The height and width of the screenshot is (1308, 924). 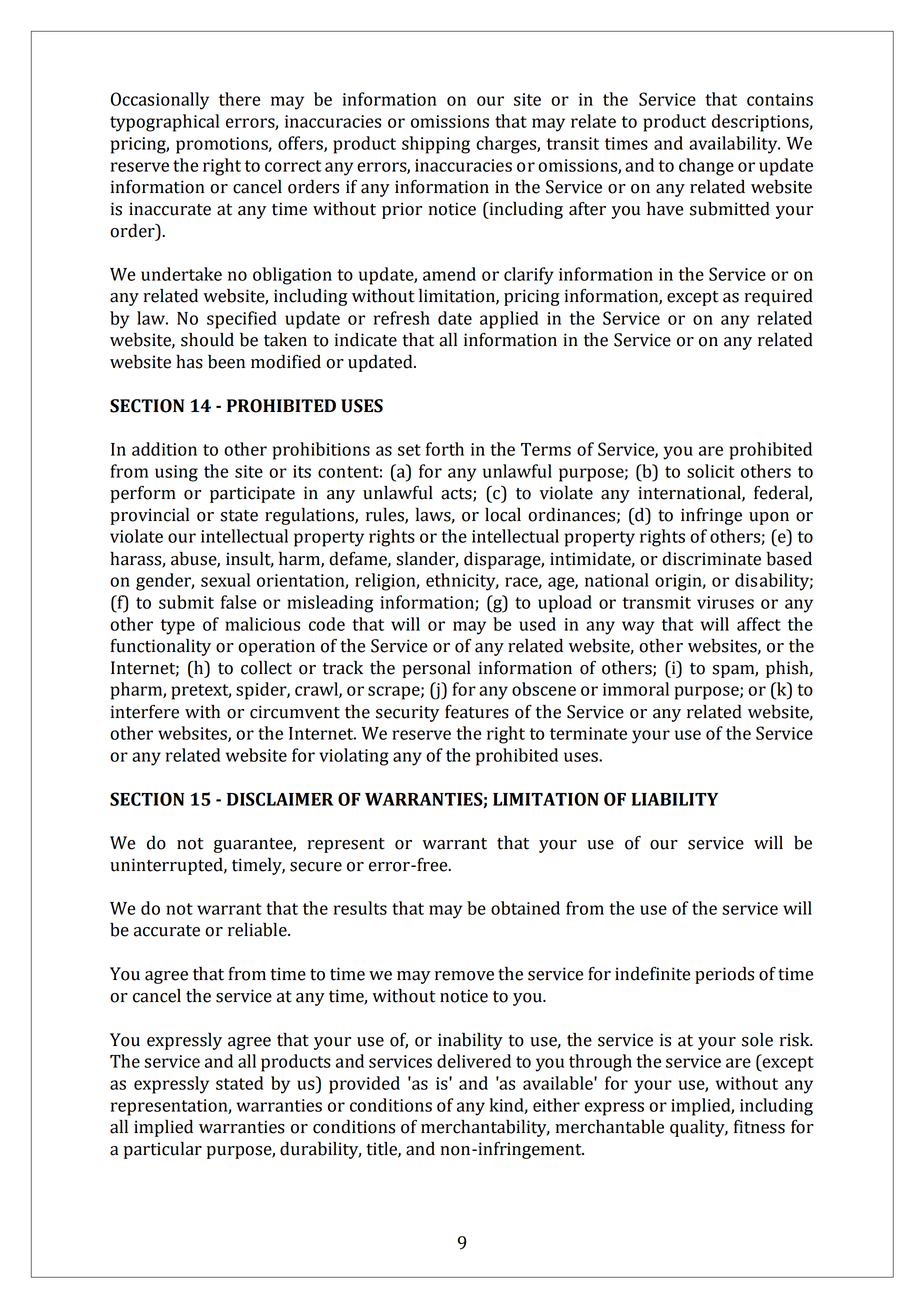 I want to click on LIABILITY, so click(x=675, y=799).
